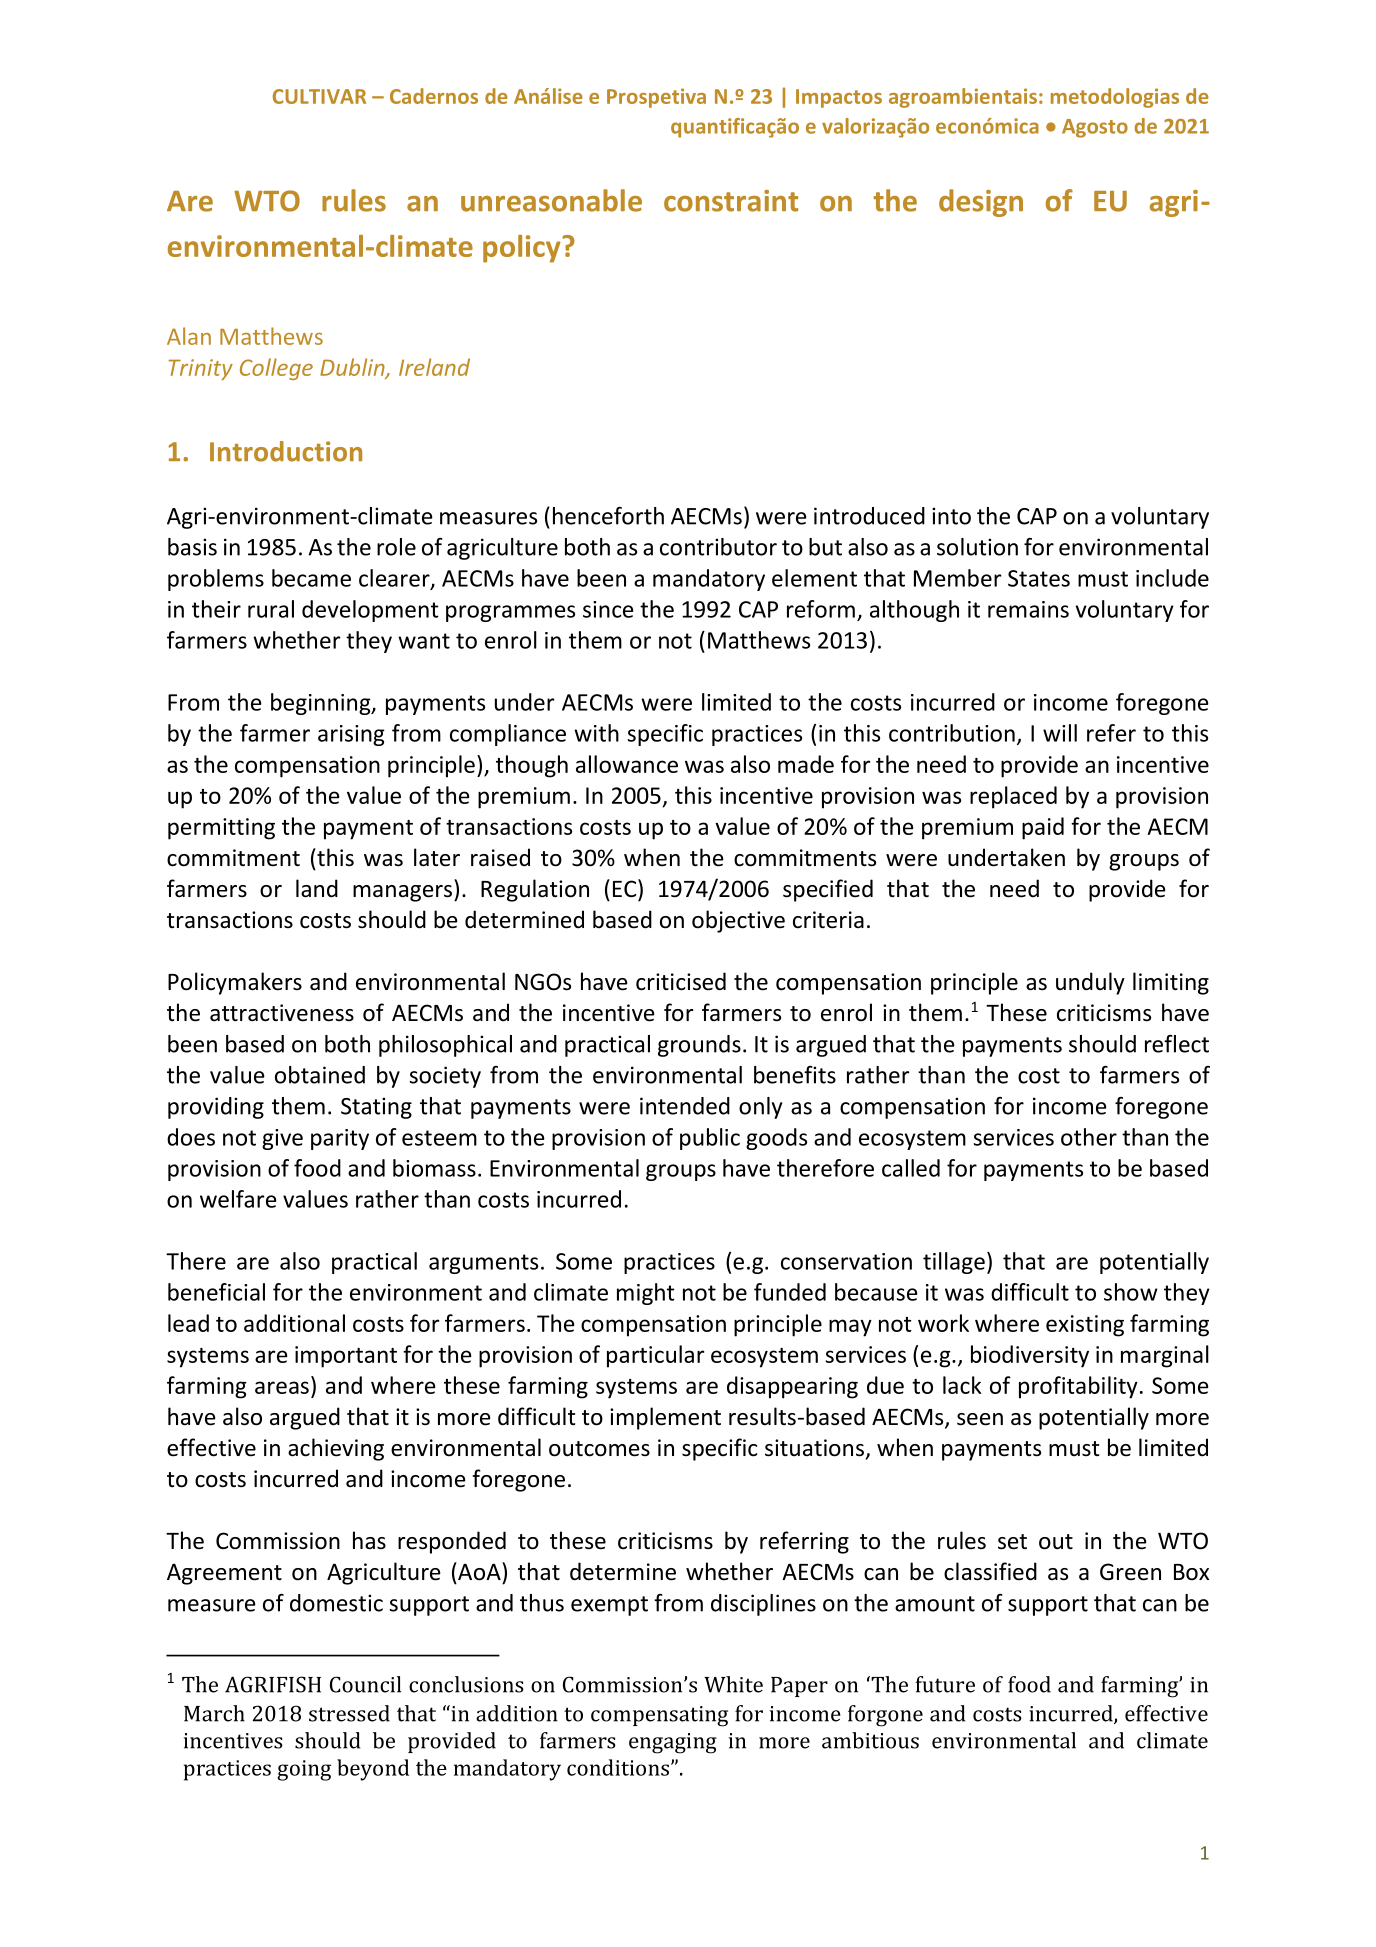 This document has height=1947, width=1376. I want to click on particular, so click(655, 1356).
